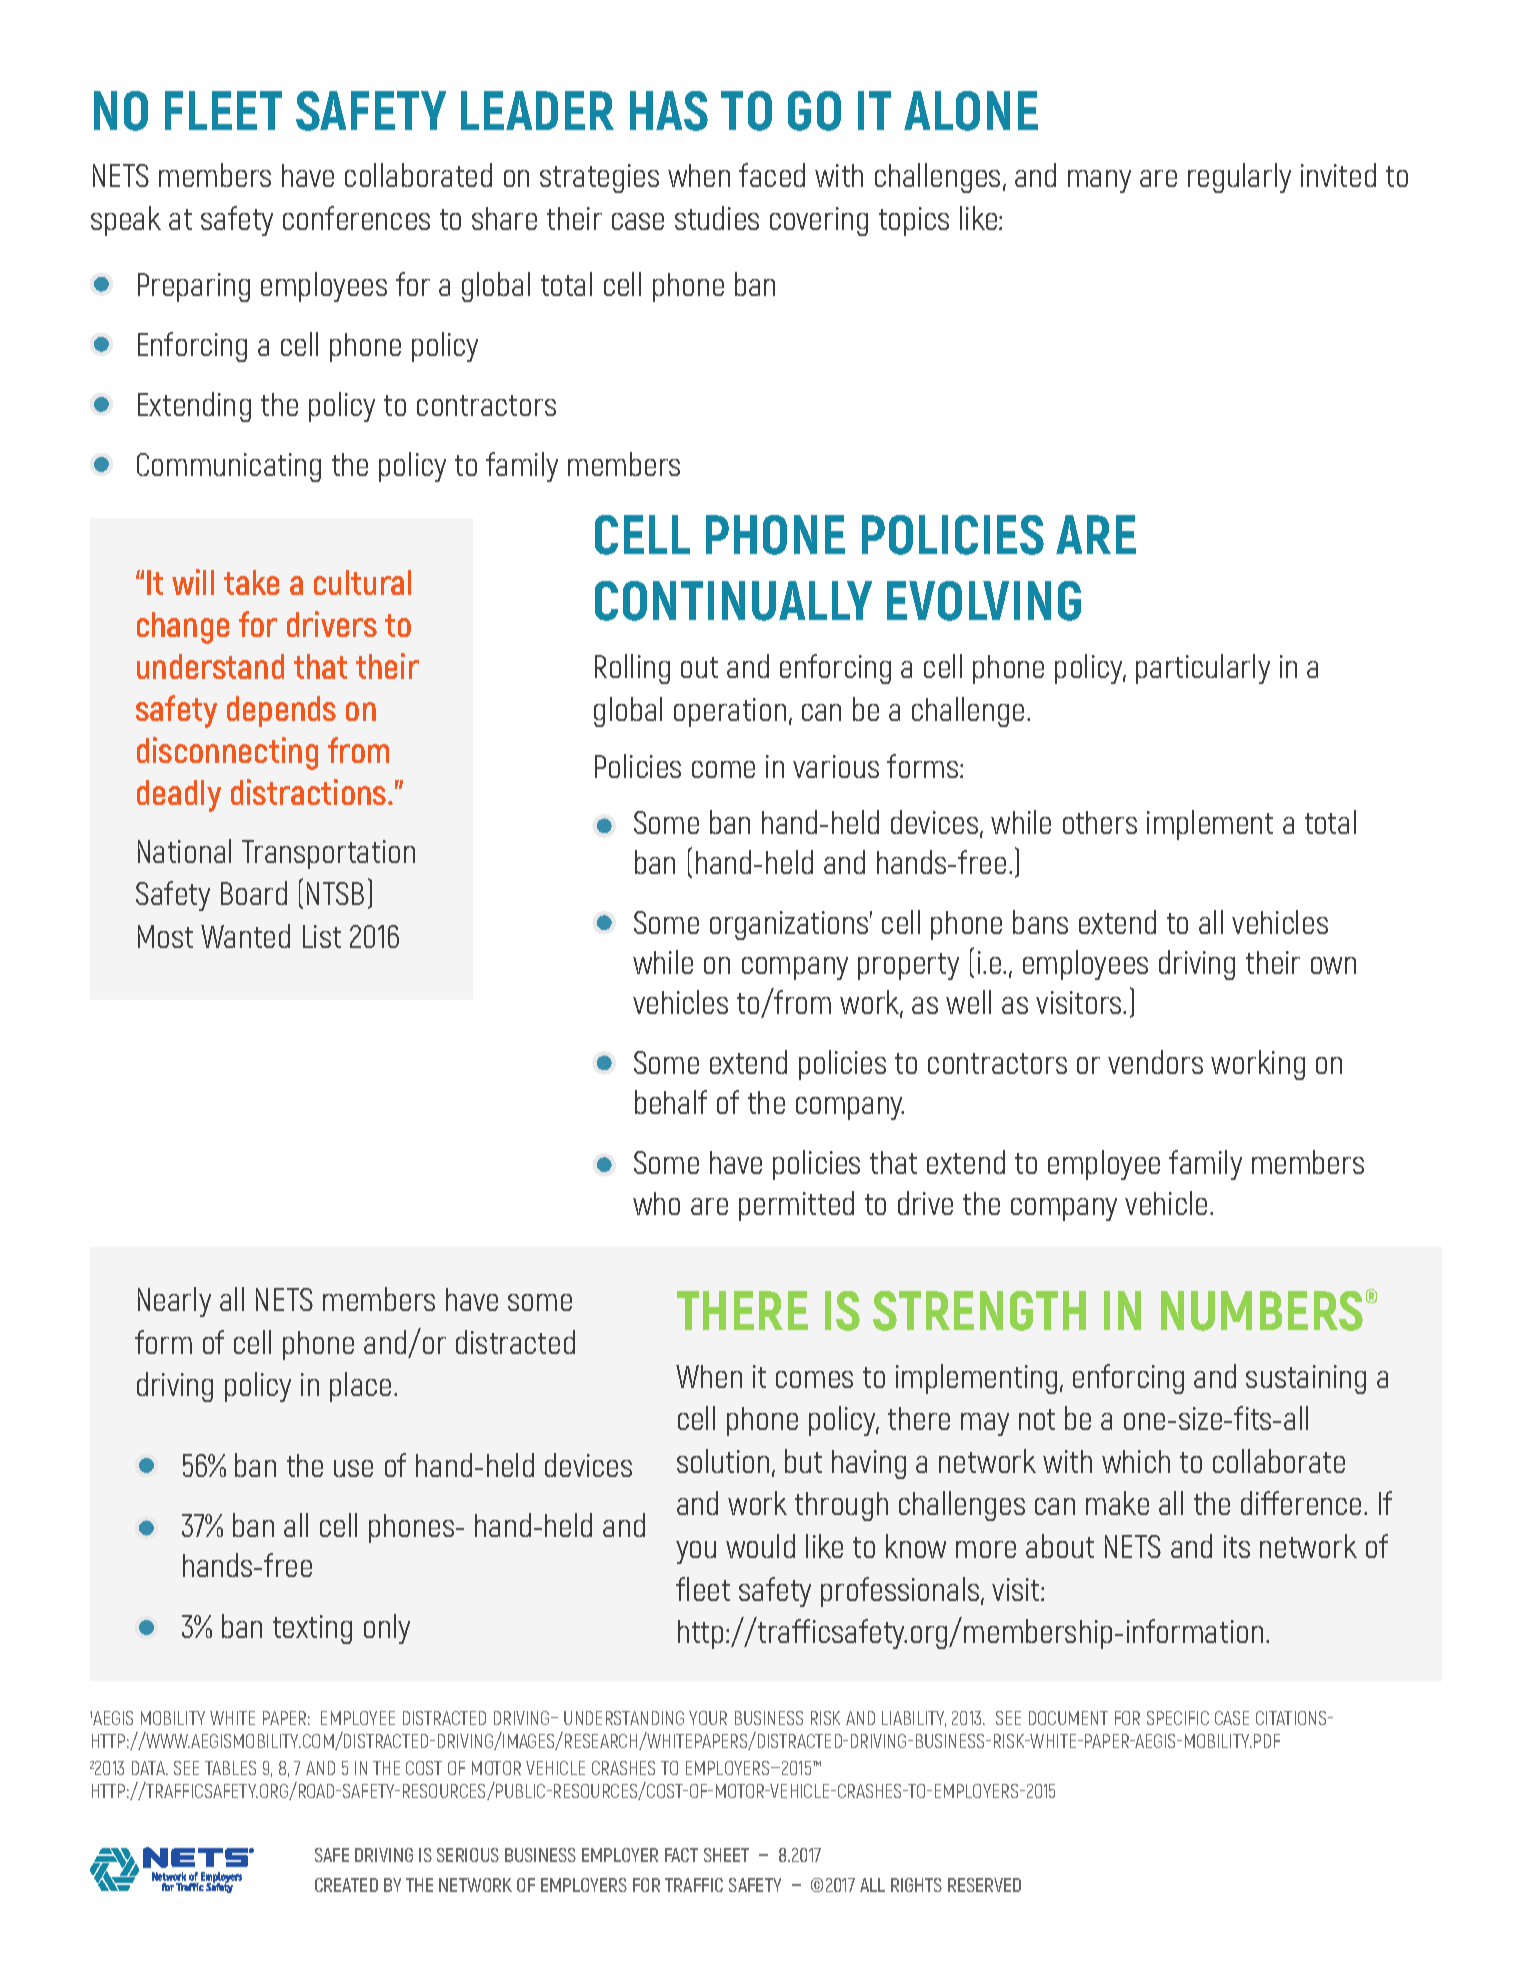  What do you see at coordinates (281, 711) in the image?
I see `depends` at bounding box center [281, 711].
